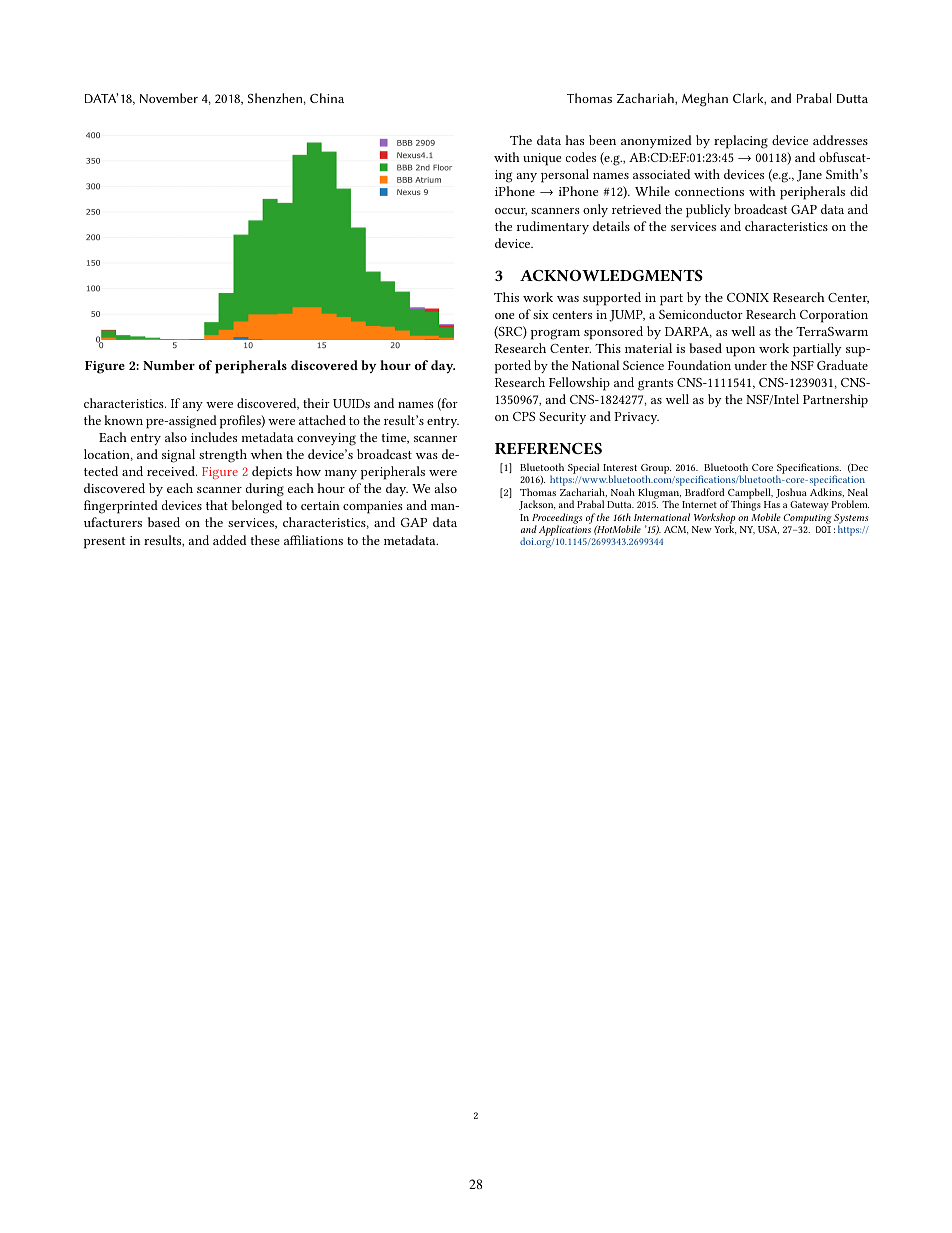 The height and width of the page is (1233, 952). Describe the element at coordinates (705, 100) in the page. I see `Meghan` at that location.
